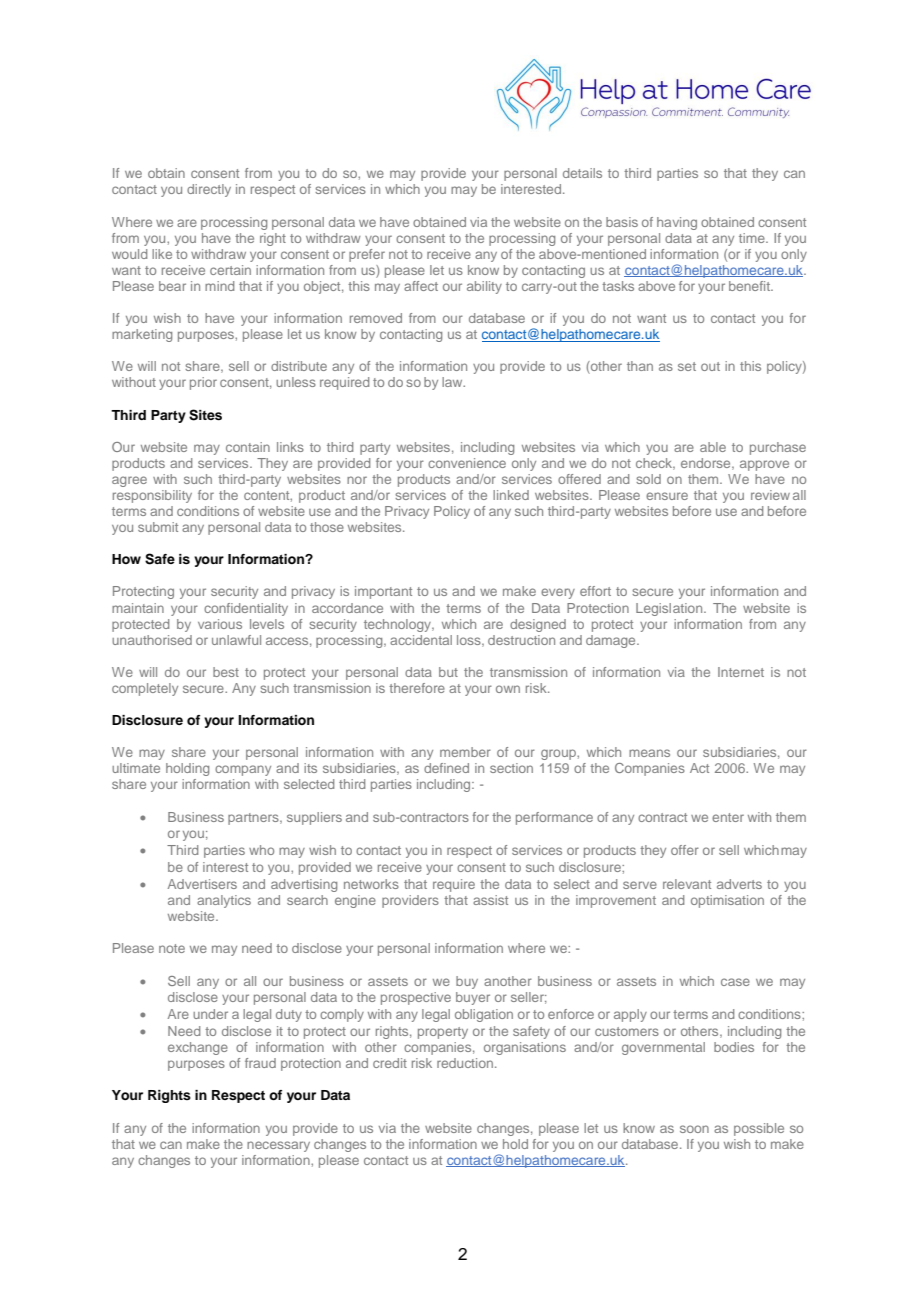 The width and height of the screenshot is (924, 1308). I want to click on necessary, so click(278, 1146).
